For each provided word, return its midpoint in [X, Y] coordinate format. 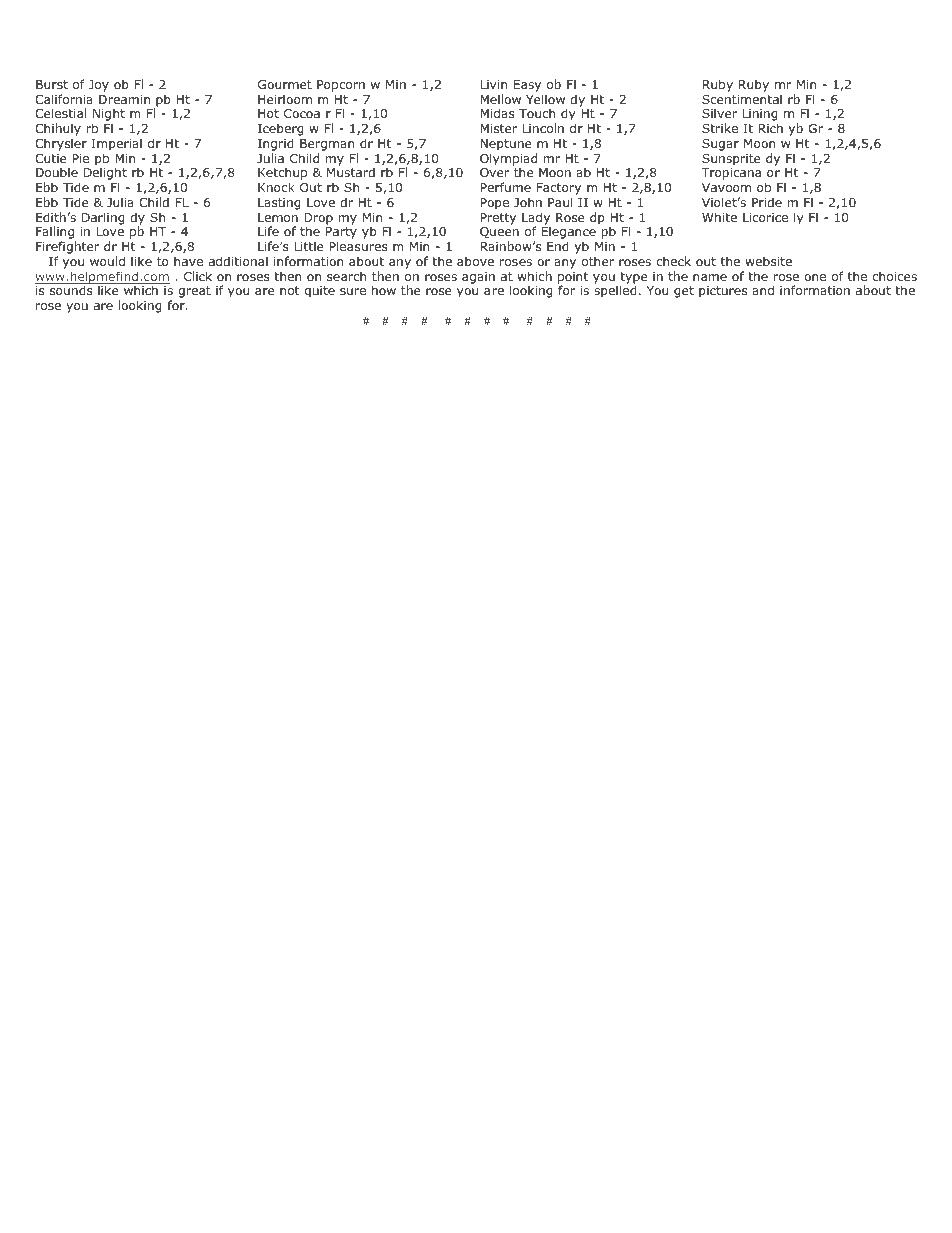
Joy [99, 86]
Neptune [505, 145]
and [763, 290]
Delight [105, 175]
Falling [56, 234]
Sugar [720, 145]
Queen [499, 234]
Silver [719, 113]
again [478, 278]
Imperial [117, 144]
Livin [493, 84]
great [194, 292]
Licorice [765, 217]
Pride [767, 202]
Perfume [505, 187]
